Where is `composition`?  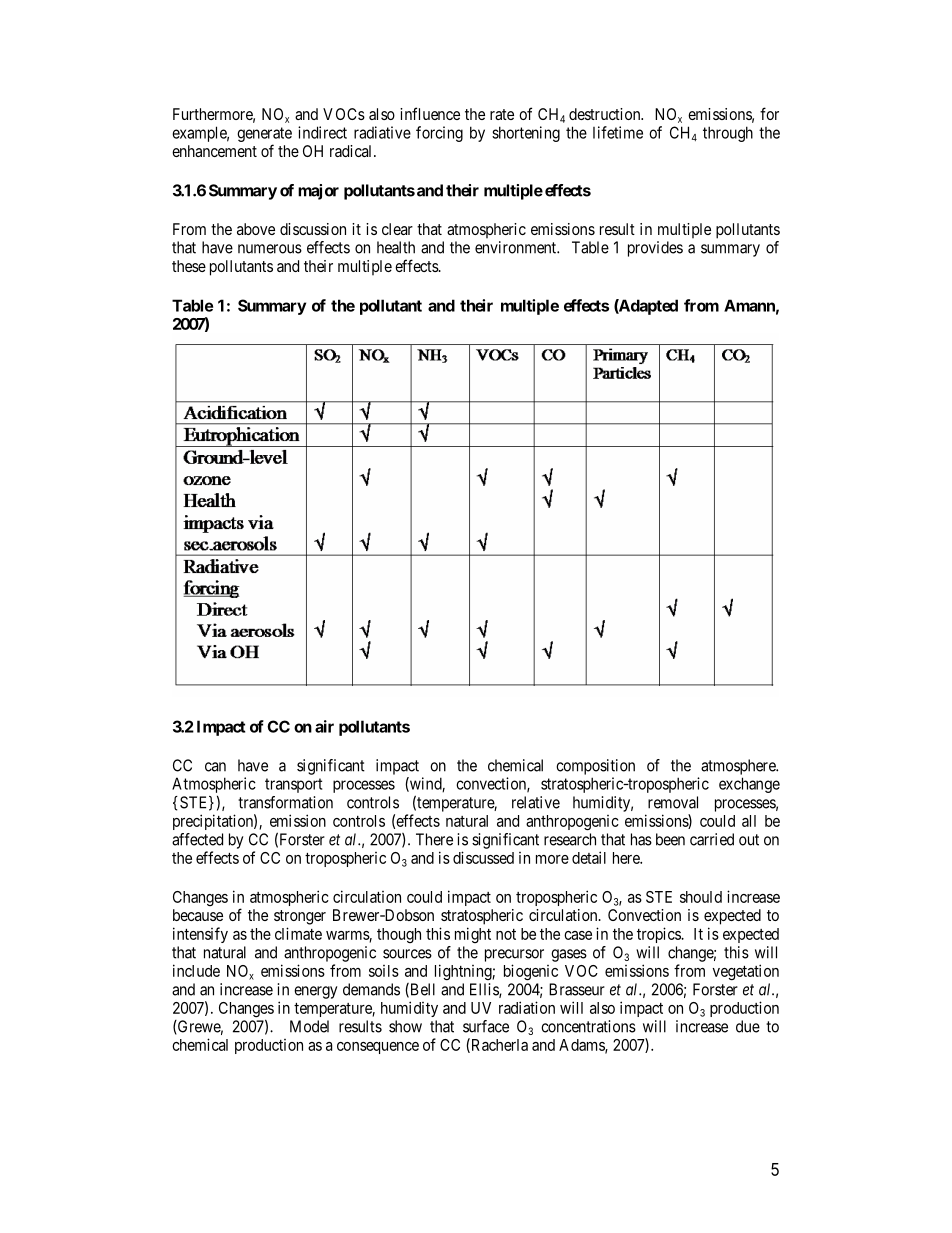 composition is located at coordinates (595, 767).
